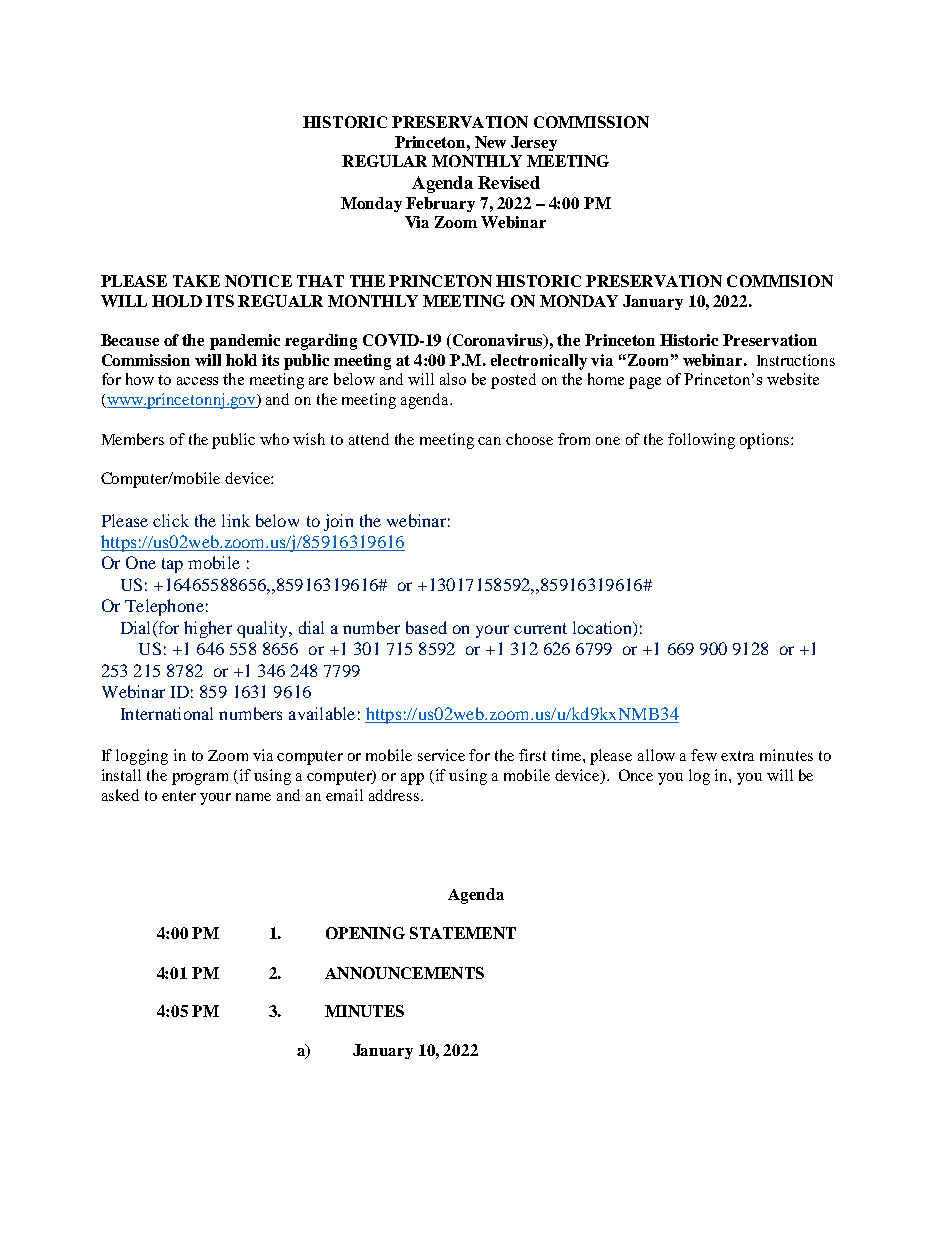 The image size is (952, 1233). Describe the element at coordinates (426, 627) in the page. I see `based` at that location.
